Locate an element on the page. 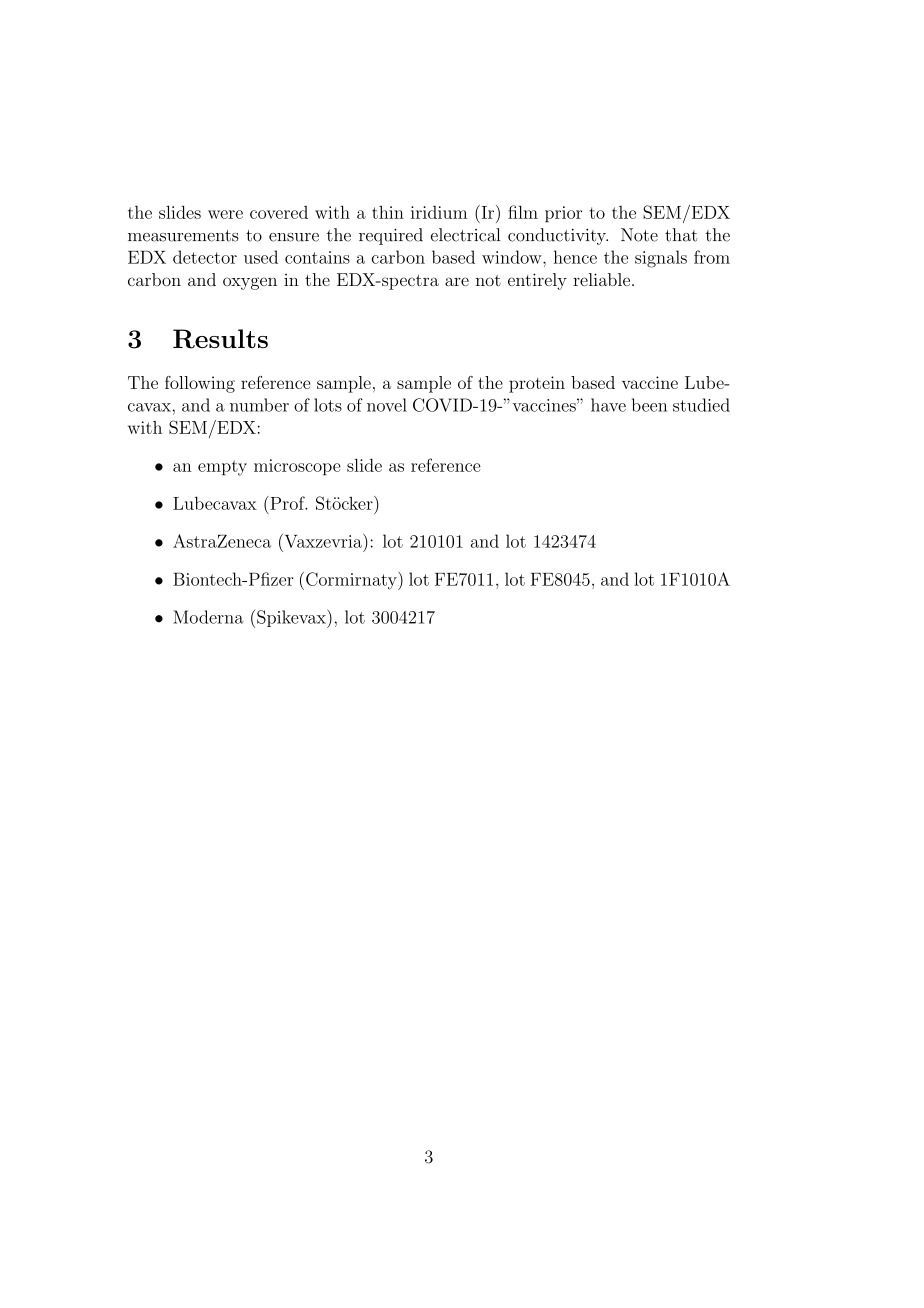 This page has height=1308, width=924. Note is located at coordinates (639, 235).
